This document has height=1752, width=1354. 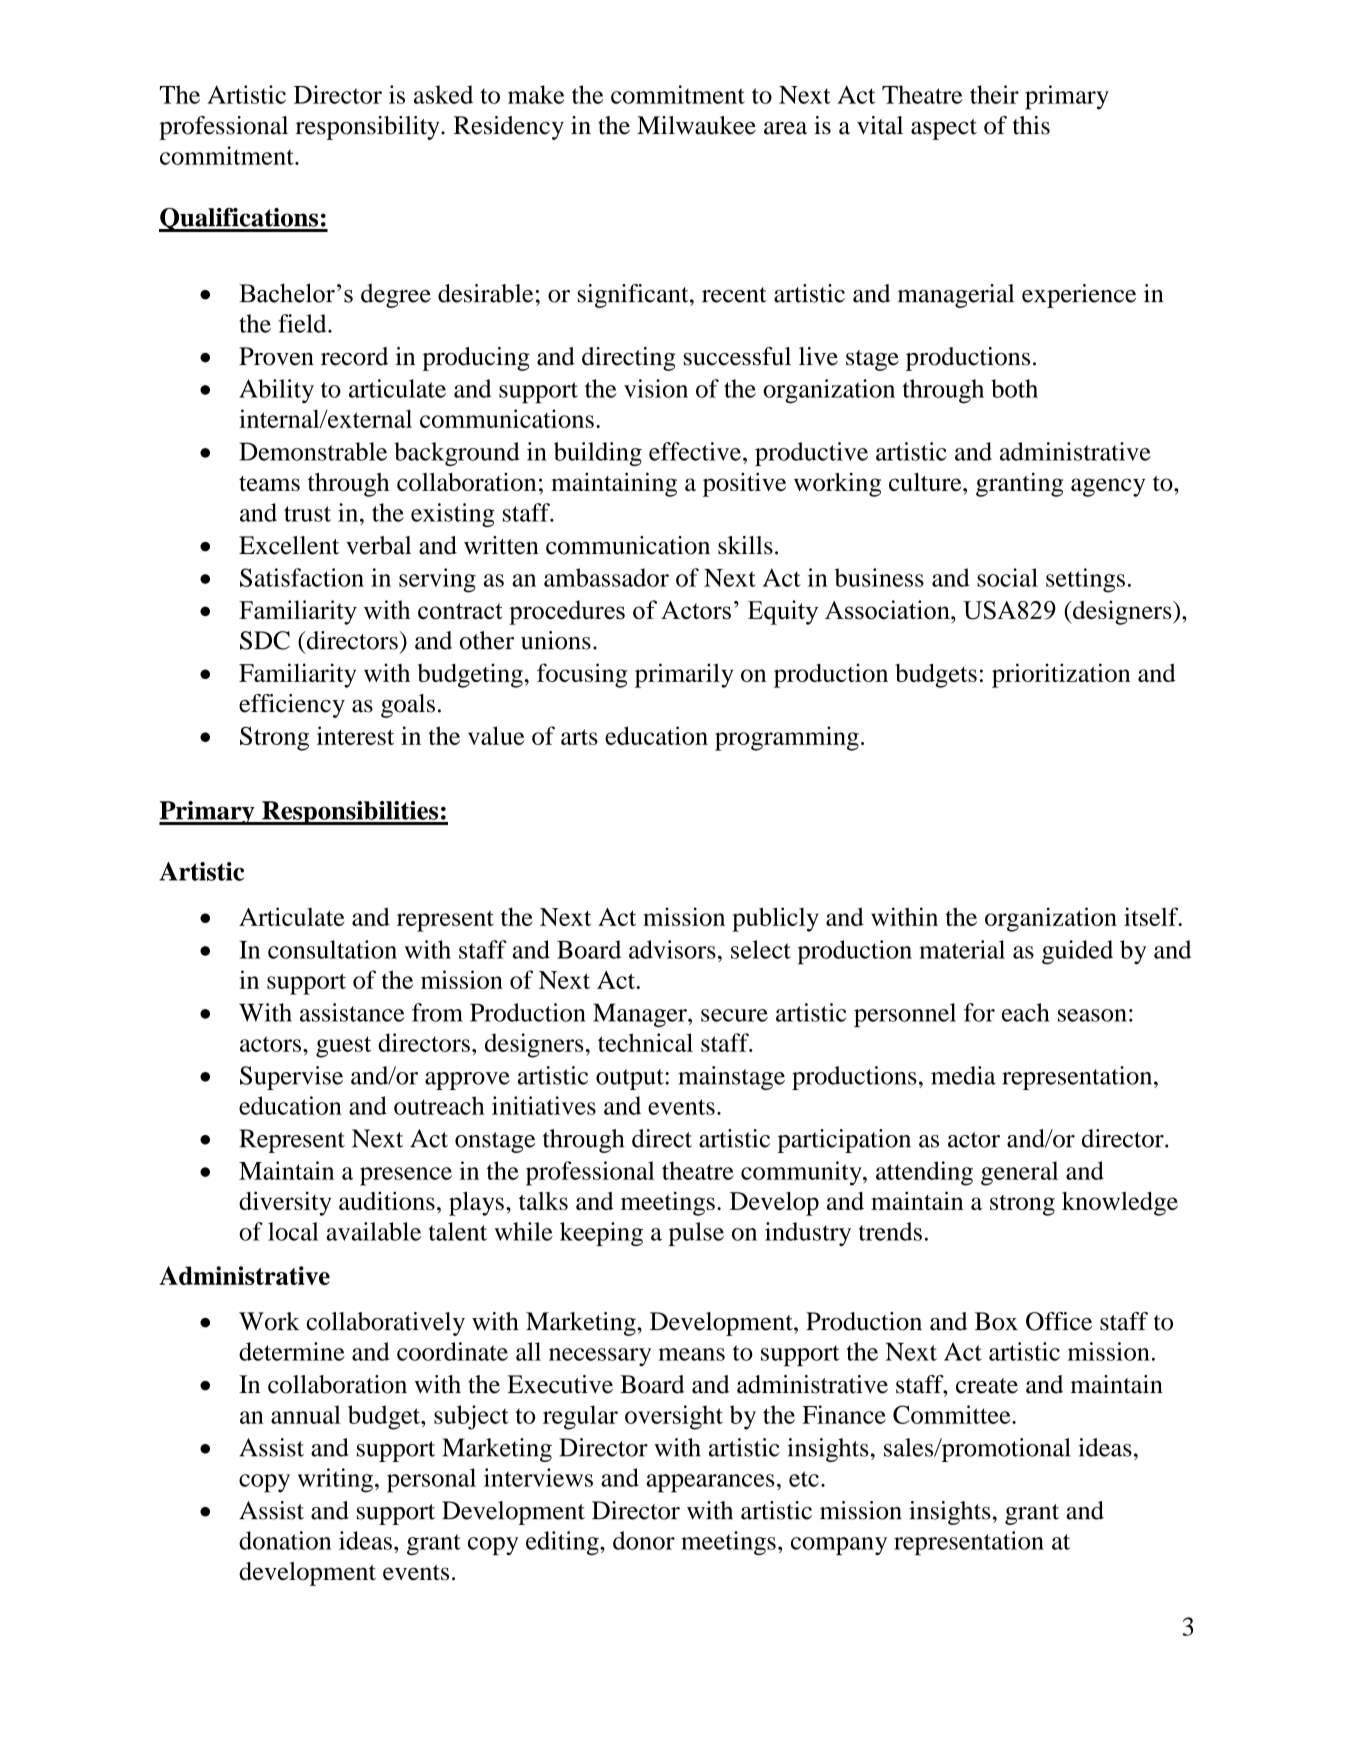 I want to click on pulse, so click(x=696, y=1234).
